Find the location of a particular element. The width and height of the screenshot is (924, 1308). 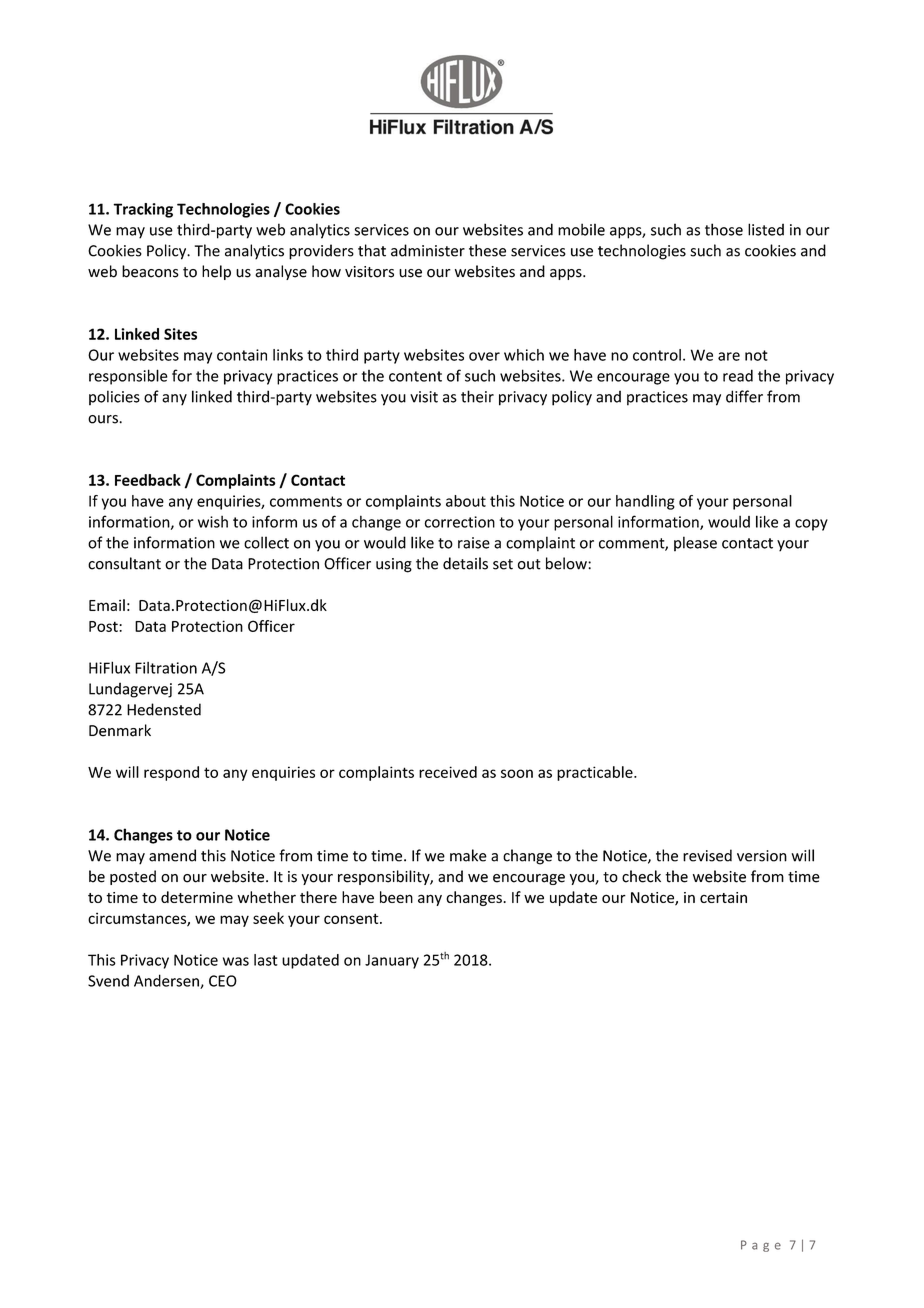

please is located at coordinates (695, 544).
